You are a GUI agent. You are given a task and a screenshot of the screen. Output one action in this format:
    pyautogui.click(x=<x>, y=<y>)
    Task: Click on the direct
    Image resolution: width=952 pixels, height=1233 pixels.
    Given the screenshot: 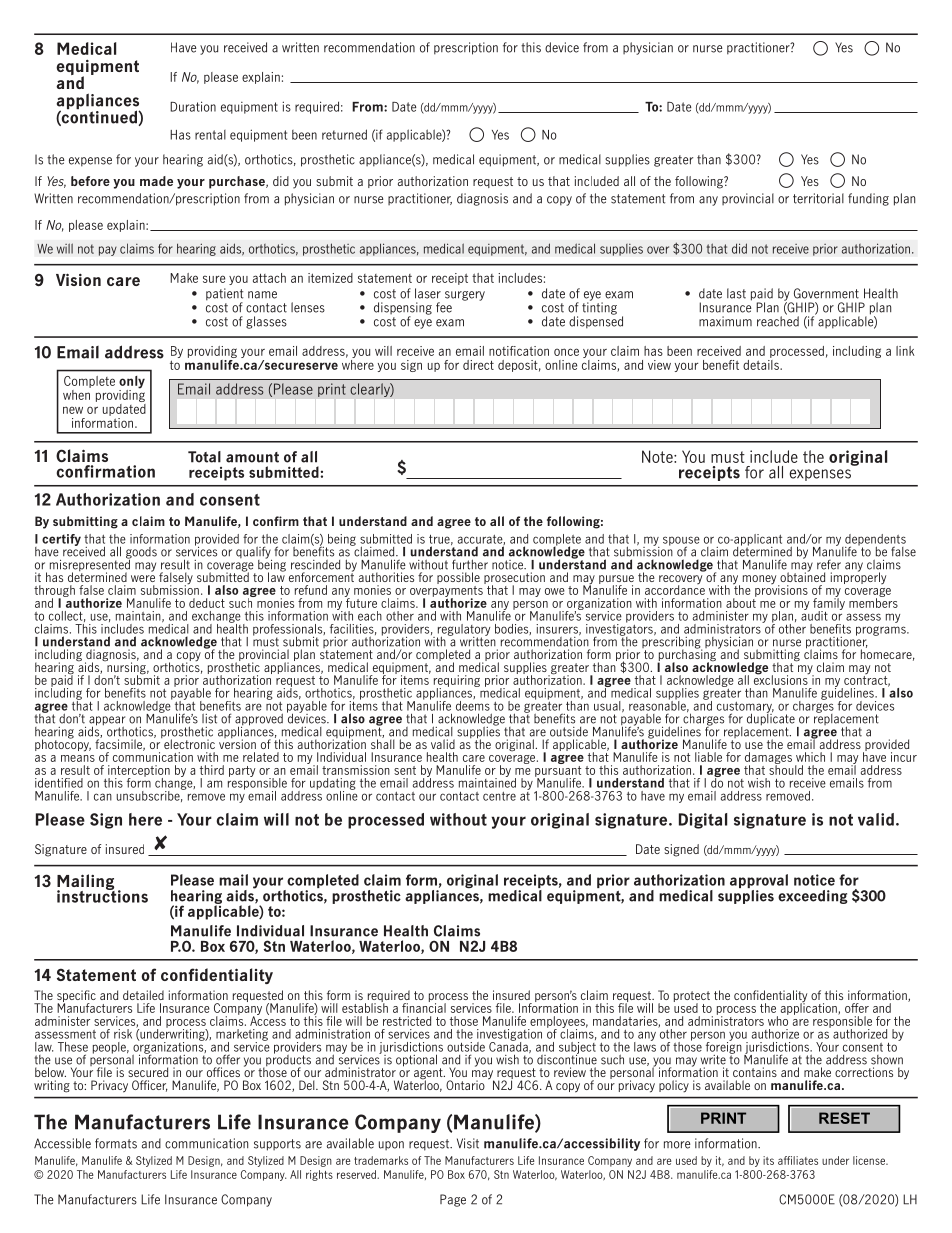 What is the action you would take?
    pyautogui.click(x=478, y=365)
